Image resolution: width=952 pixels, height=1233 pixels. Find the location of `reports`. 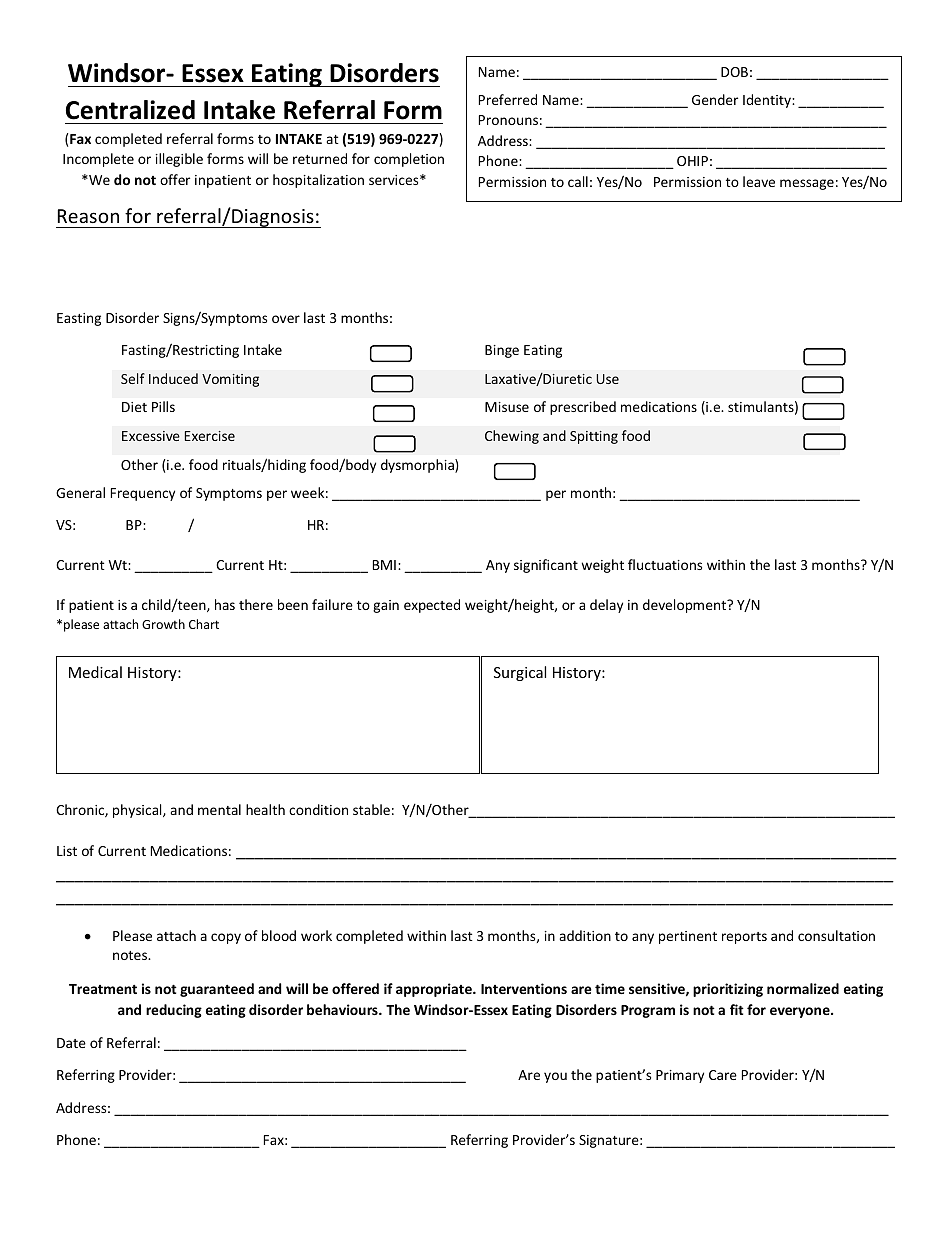

reports is located at coordinates (744, 938).
